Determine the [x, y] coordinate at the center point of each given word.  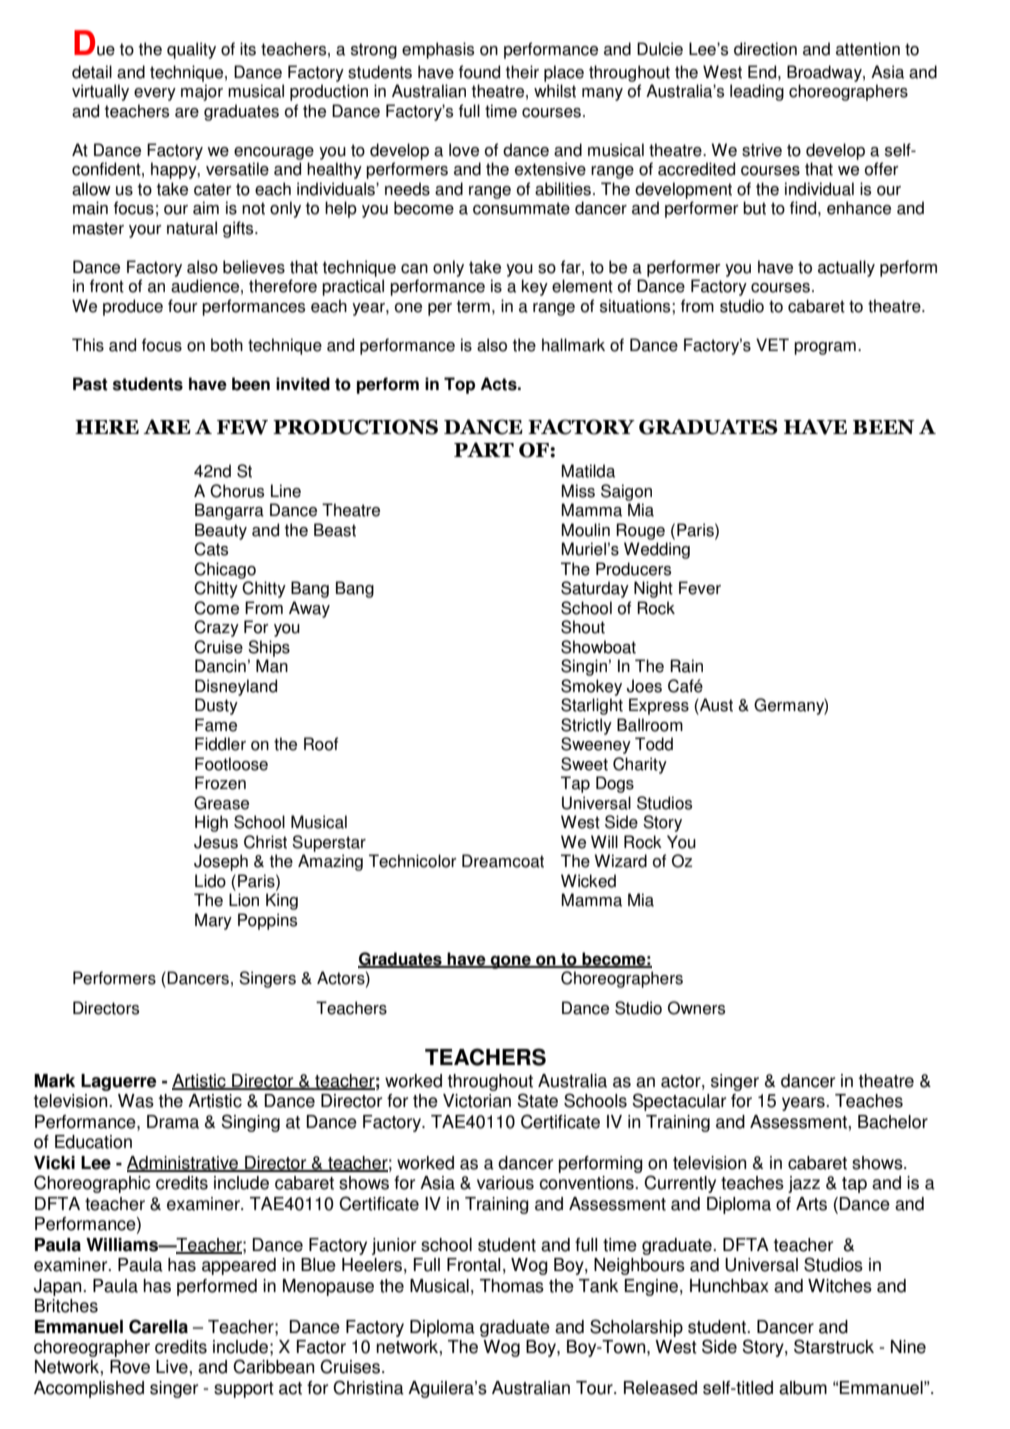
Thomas [512, 1286]
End [763, 72]
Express [659, 706]
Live [173, 1367]
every [155, 94]
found [479, 72]
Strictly [586, 726]
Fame [216, 725]
